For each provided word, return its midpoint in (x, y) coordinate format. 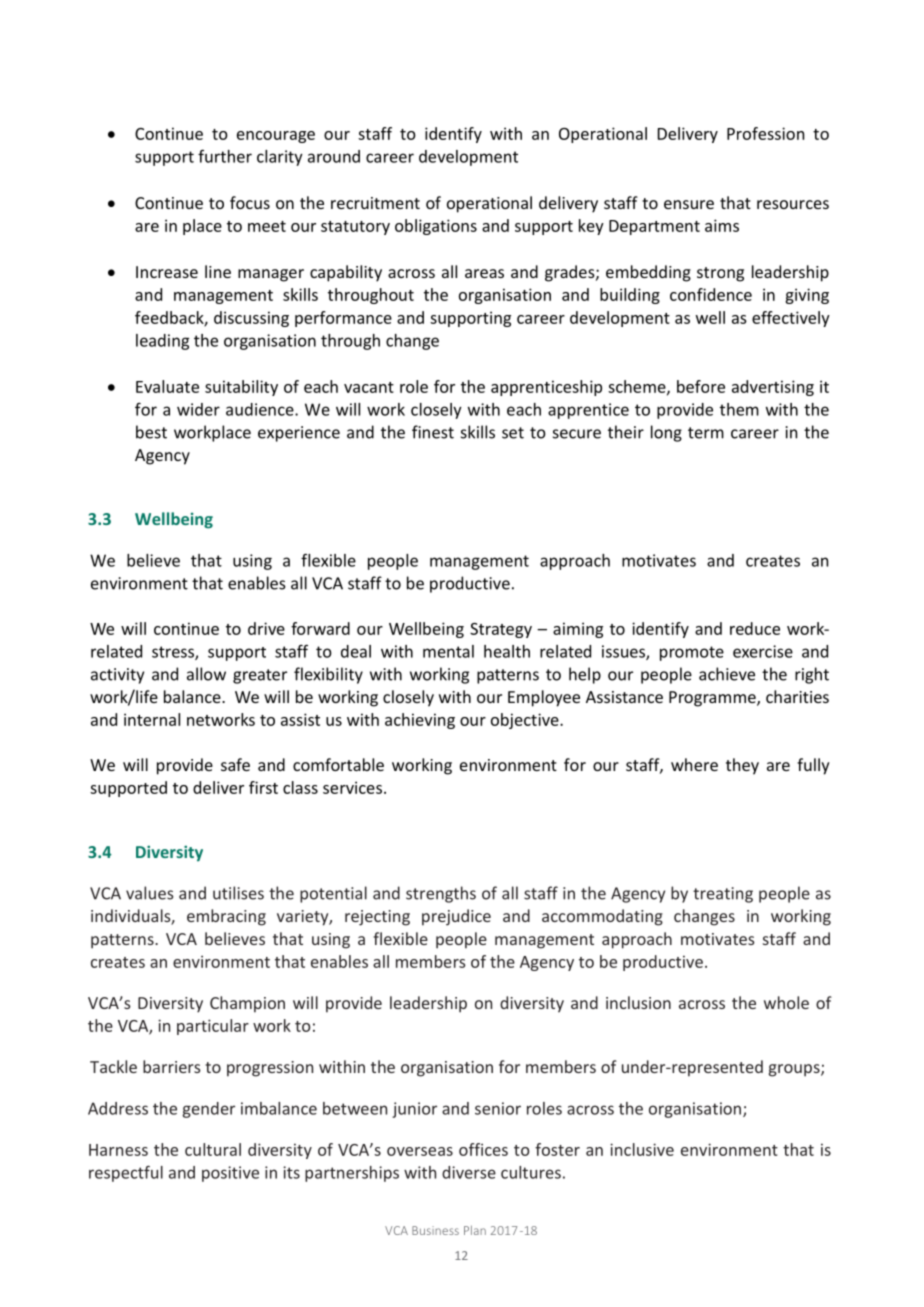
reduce (755, 628)
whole (786, 1002)
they (742, 766)
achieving (420, 721)
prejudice (456, 917)
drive (266, 628)
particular (213, 1027)
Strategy (501, 630)
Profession (765, 133)
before (701, 386)
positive (230, 1174)
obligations (436, 227)
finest (433, 432)
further (225, 156)
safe (235, 764)
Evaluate (167, 386)
